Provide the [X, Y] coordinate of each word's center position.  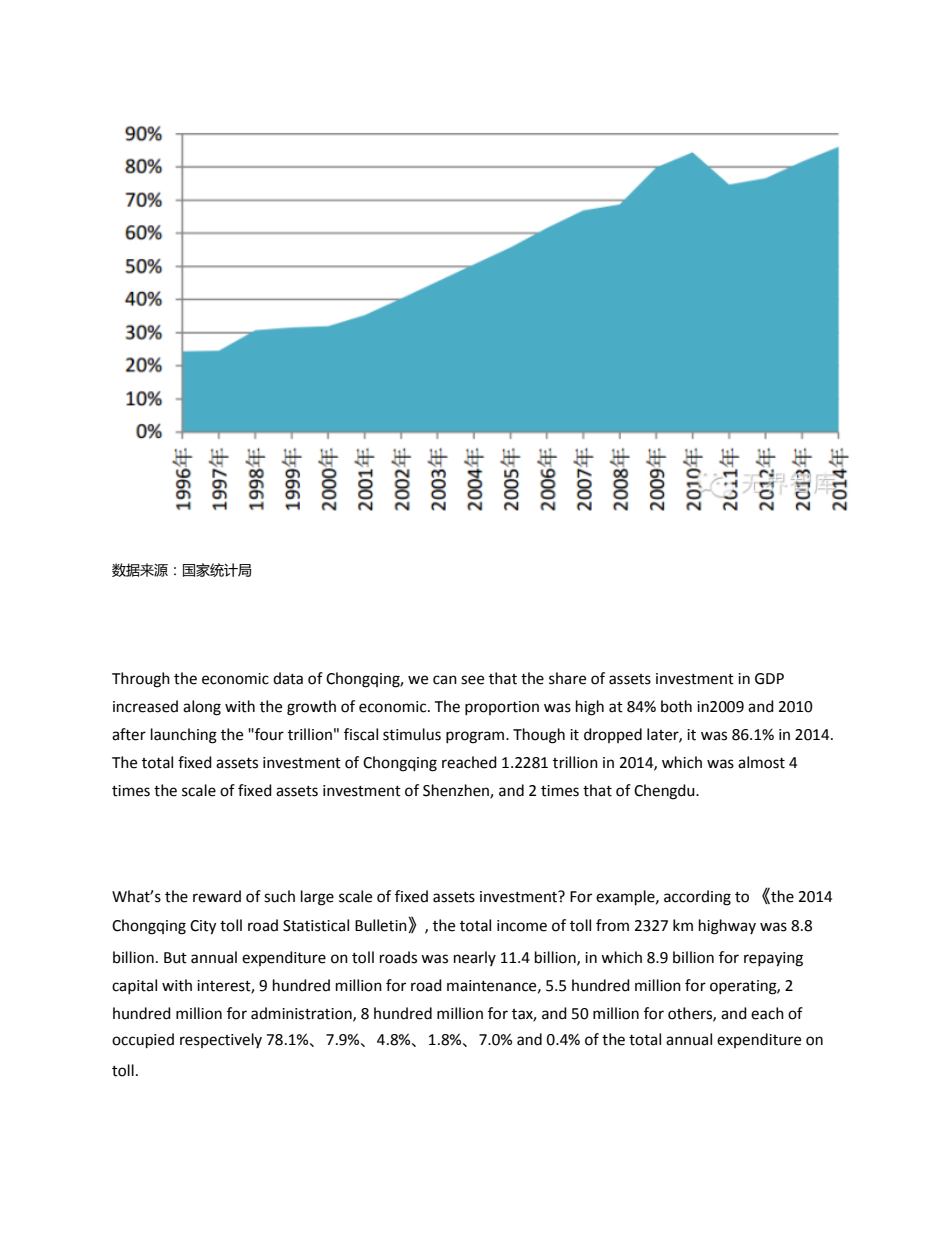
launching [184, 736]
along [202, 708]
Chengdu [665, 792]
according [697, 898]
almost [761, 762]
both [676, 706]
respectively [221, 1040]
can [445, 680]
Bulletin [382, 926]
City [203, 927]
